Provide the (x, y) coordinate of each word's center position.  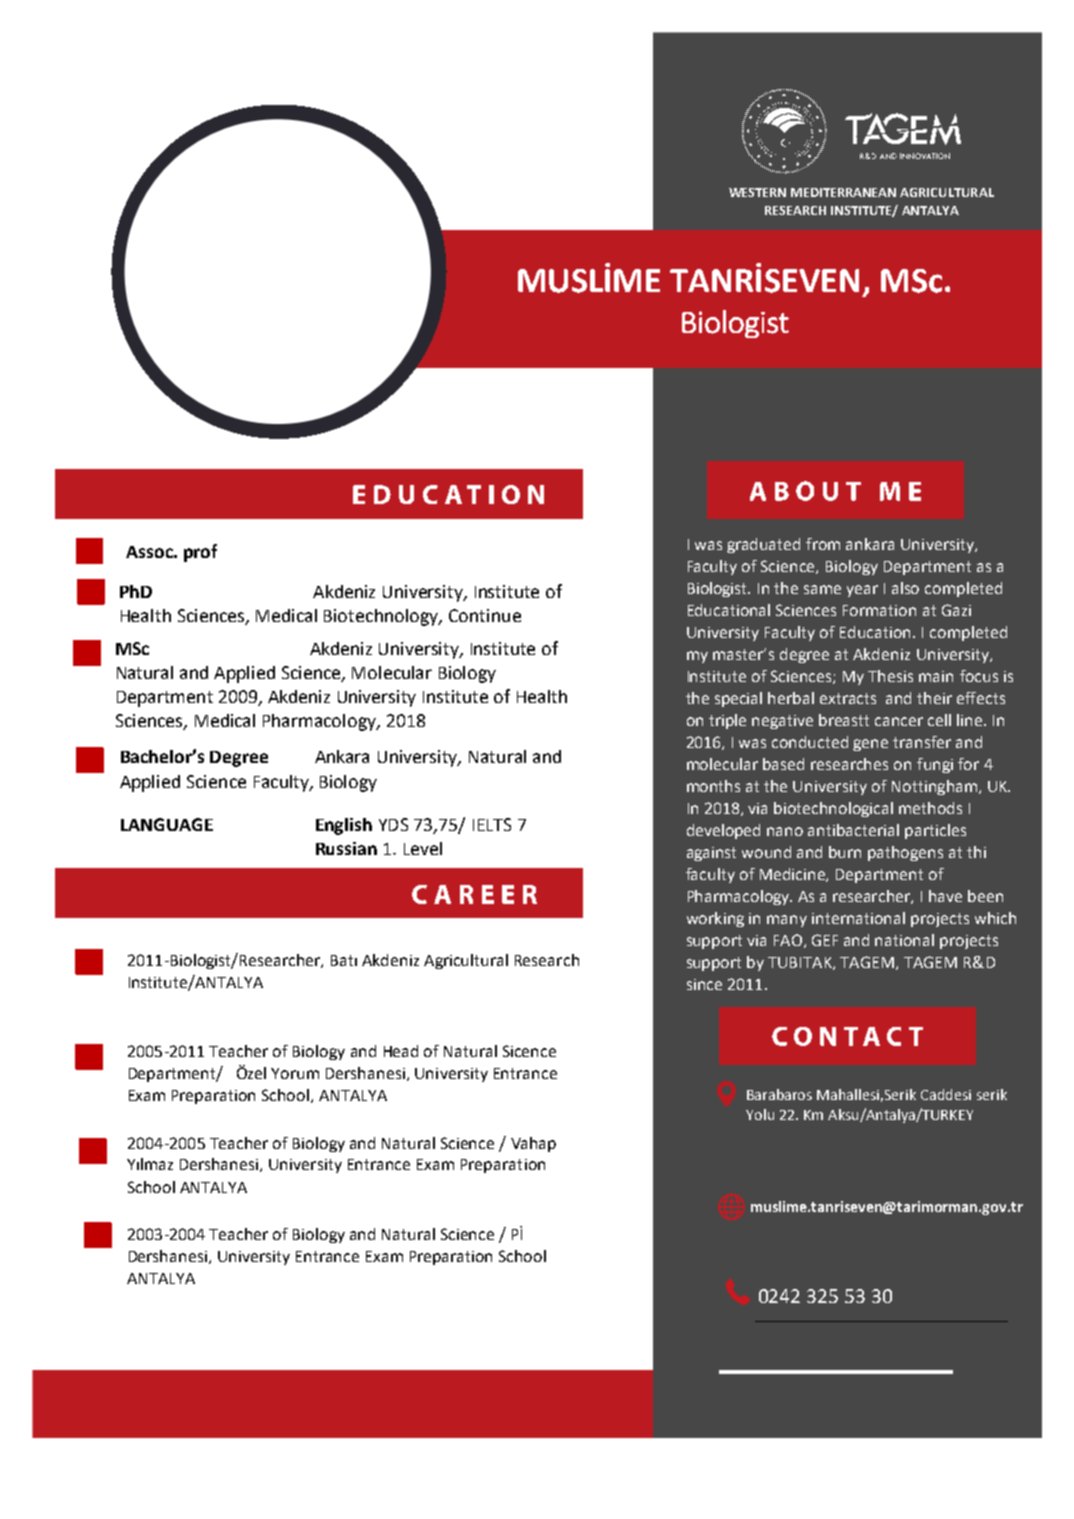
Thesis (890, 676)
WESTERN (757, 192)
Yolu (760, 1114)
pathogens (905, 853)
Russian (346, 848)
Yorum (295, 1073)
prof (200, 553)
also (905, 588)
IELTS (492, 824)
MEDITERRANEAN (843, 192)
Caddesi (946, 1094)
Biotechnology (382, 617)
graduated (763, 545)
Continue (485, 615)
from (823, 544)
